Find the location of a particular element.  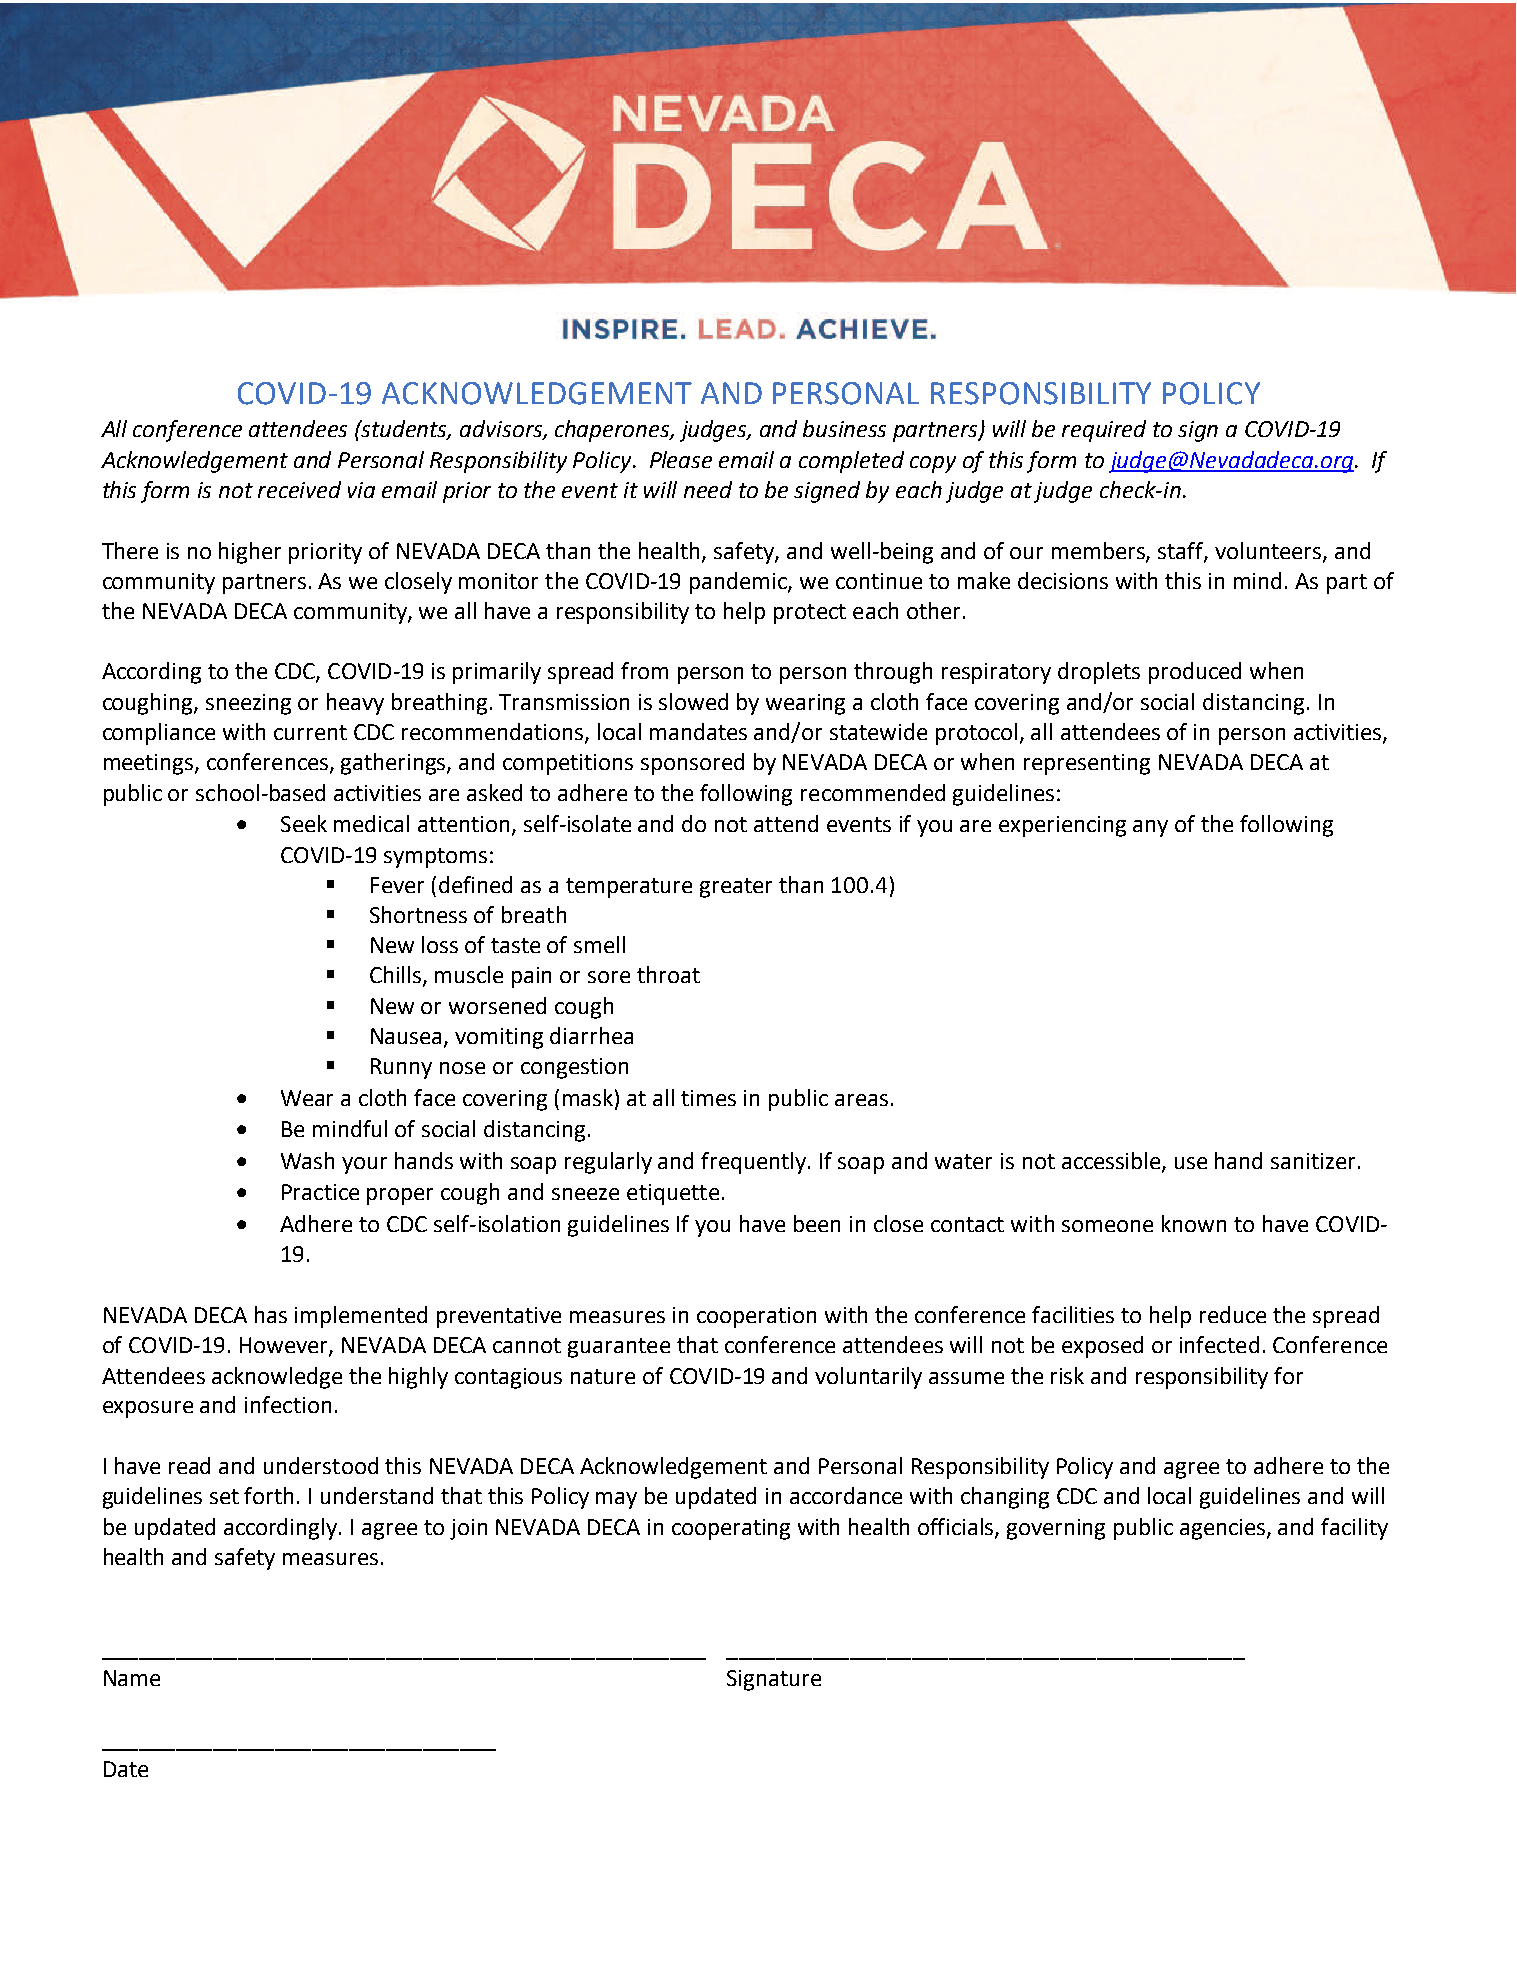

accessible is located at coordinates (1112, 1162).
